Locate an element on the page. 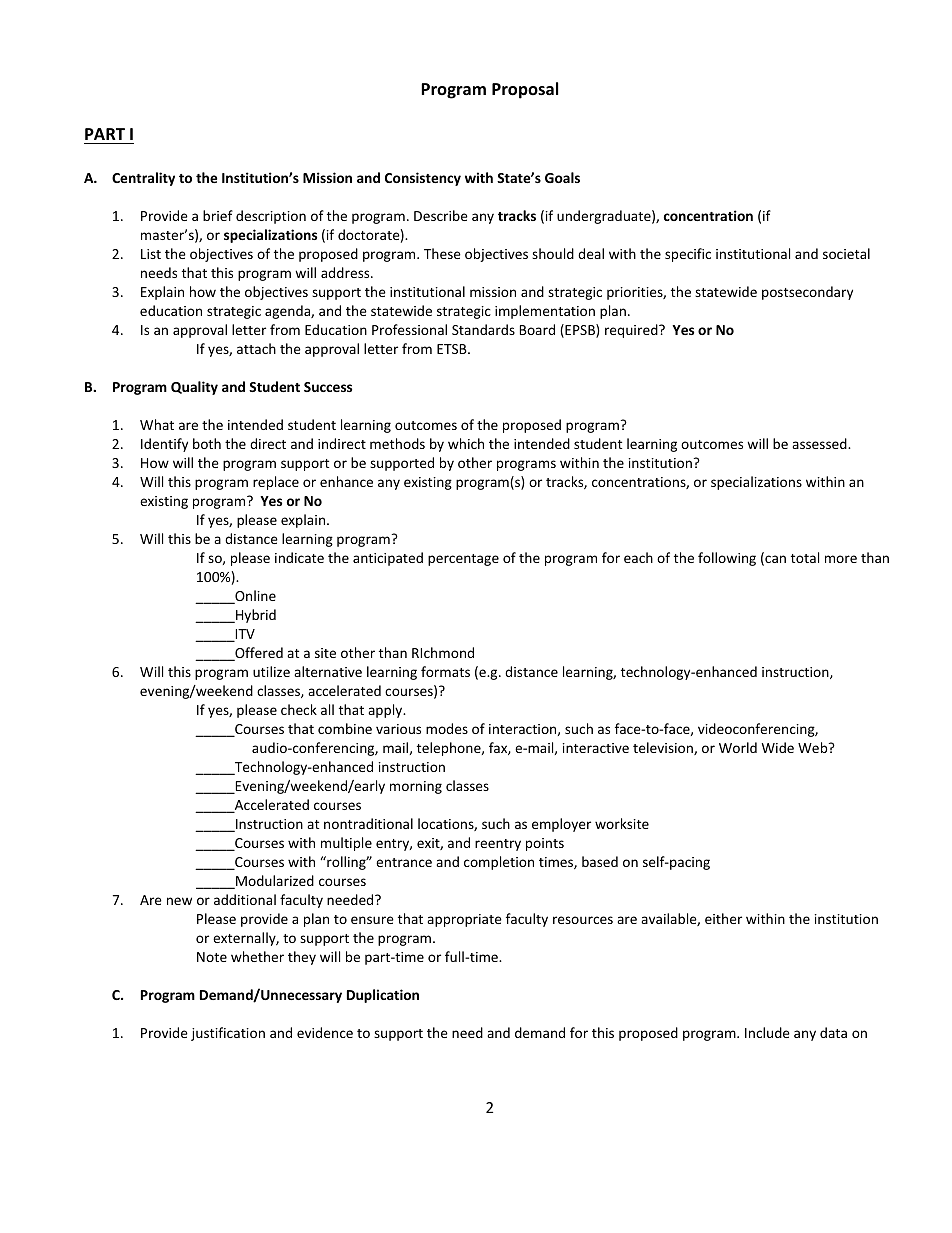  additional is located at coordinates (245, 899).
